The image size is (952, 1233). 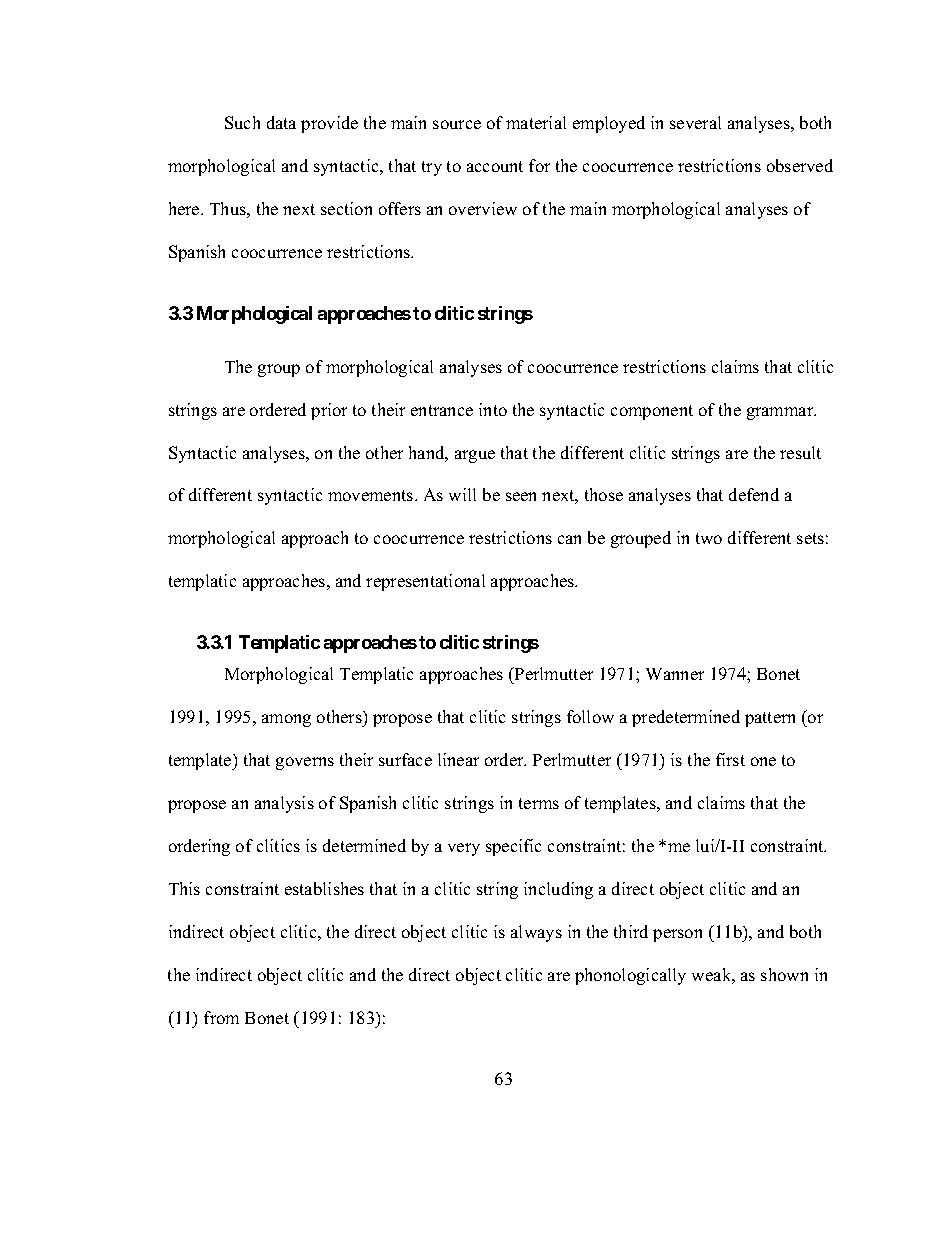 What do you see at coordinates (458, 759) in the page?
I see `linear` at bounding box center [458, 759].
